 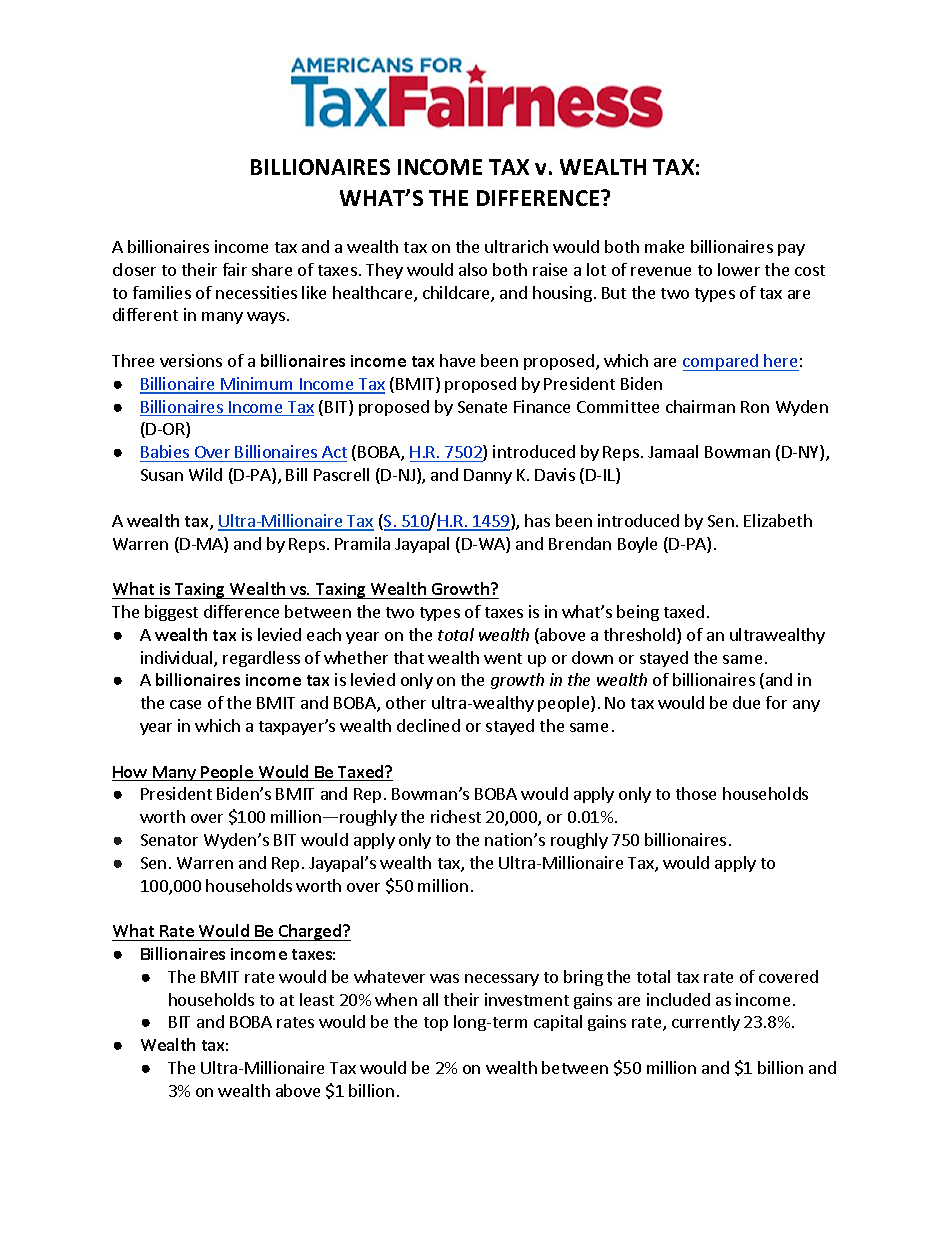 What do you see at coordinates (473, 269) in the screenshot?
I see `also` at bounding box center [473, 269].
